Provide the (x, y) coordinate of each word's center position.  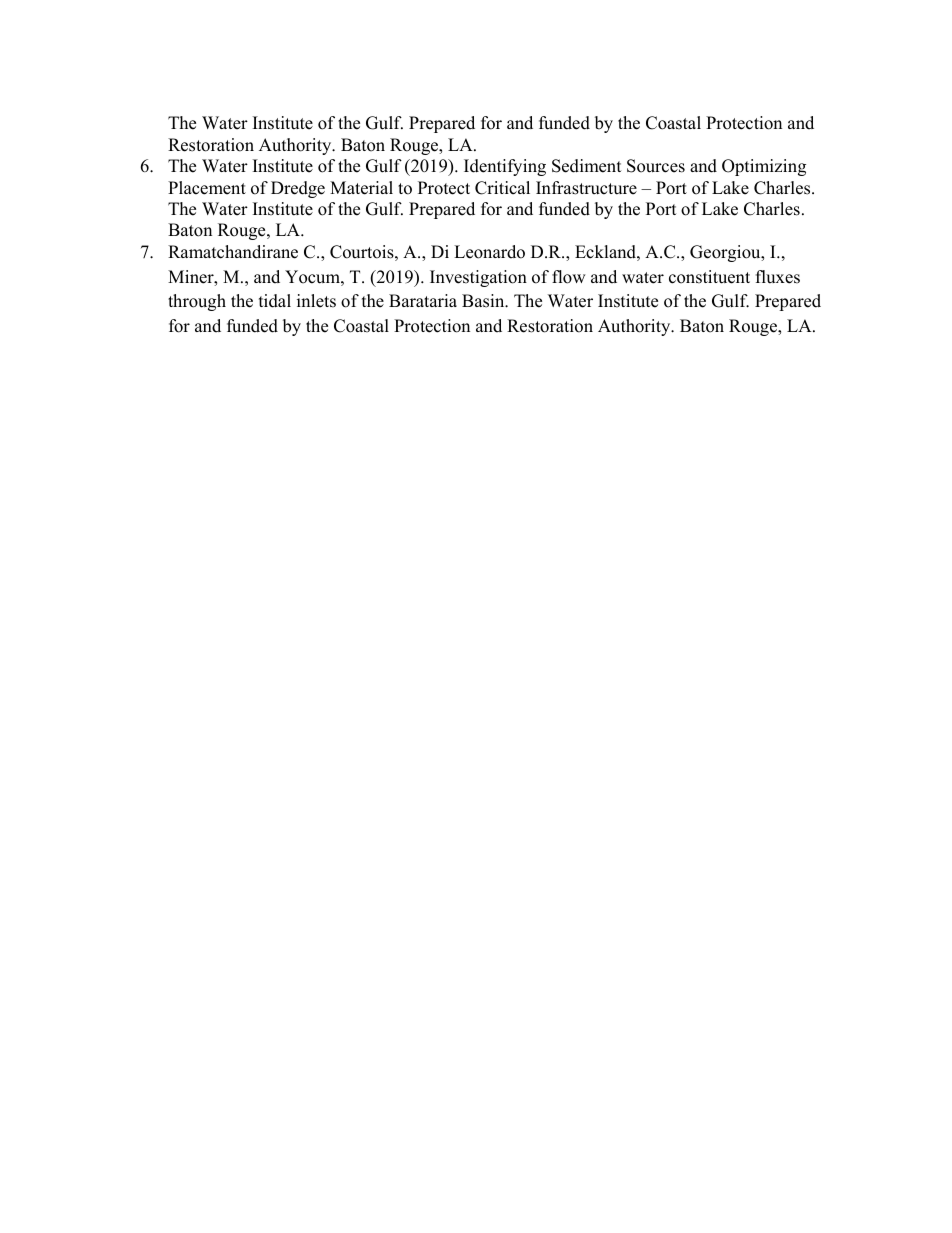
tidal (275, 301)
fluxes (778, 277)
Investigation (478, 278)
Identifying (505, 167)
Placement (207, 188)
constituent (709, 277)
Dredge (298, 189)
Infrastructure (586, 188)
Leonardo (489, 252)
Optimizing (764, 167)
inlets (316, 301)
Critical (502, 188)
